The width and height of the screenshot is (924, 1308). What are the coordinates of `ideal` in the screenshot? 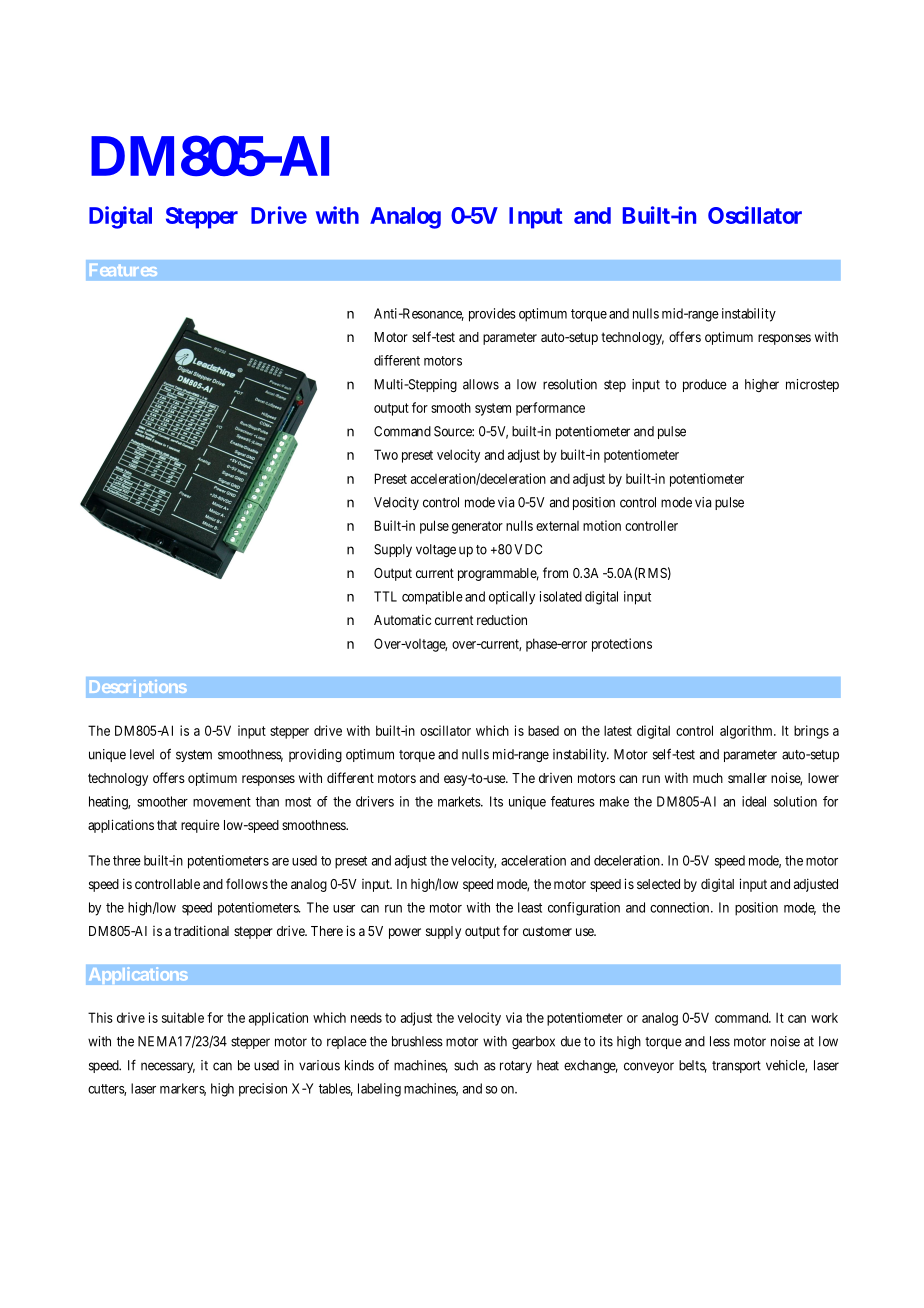 It's located at (754, 801).
